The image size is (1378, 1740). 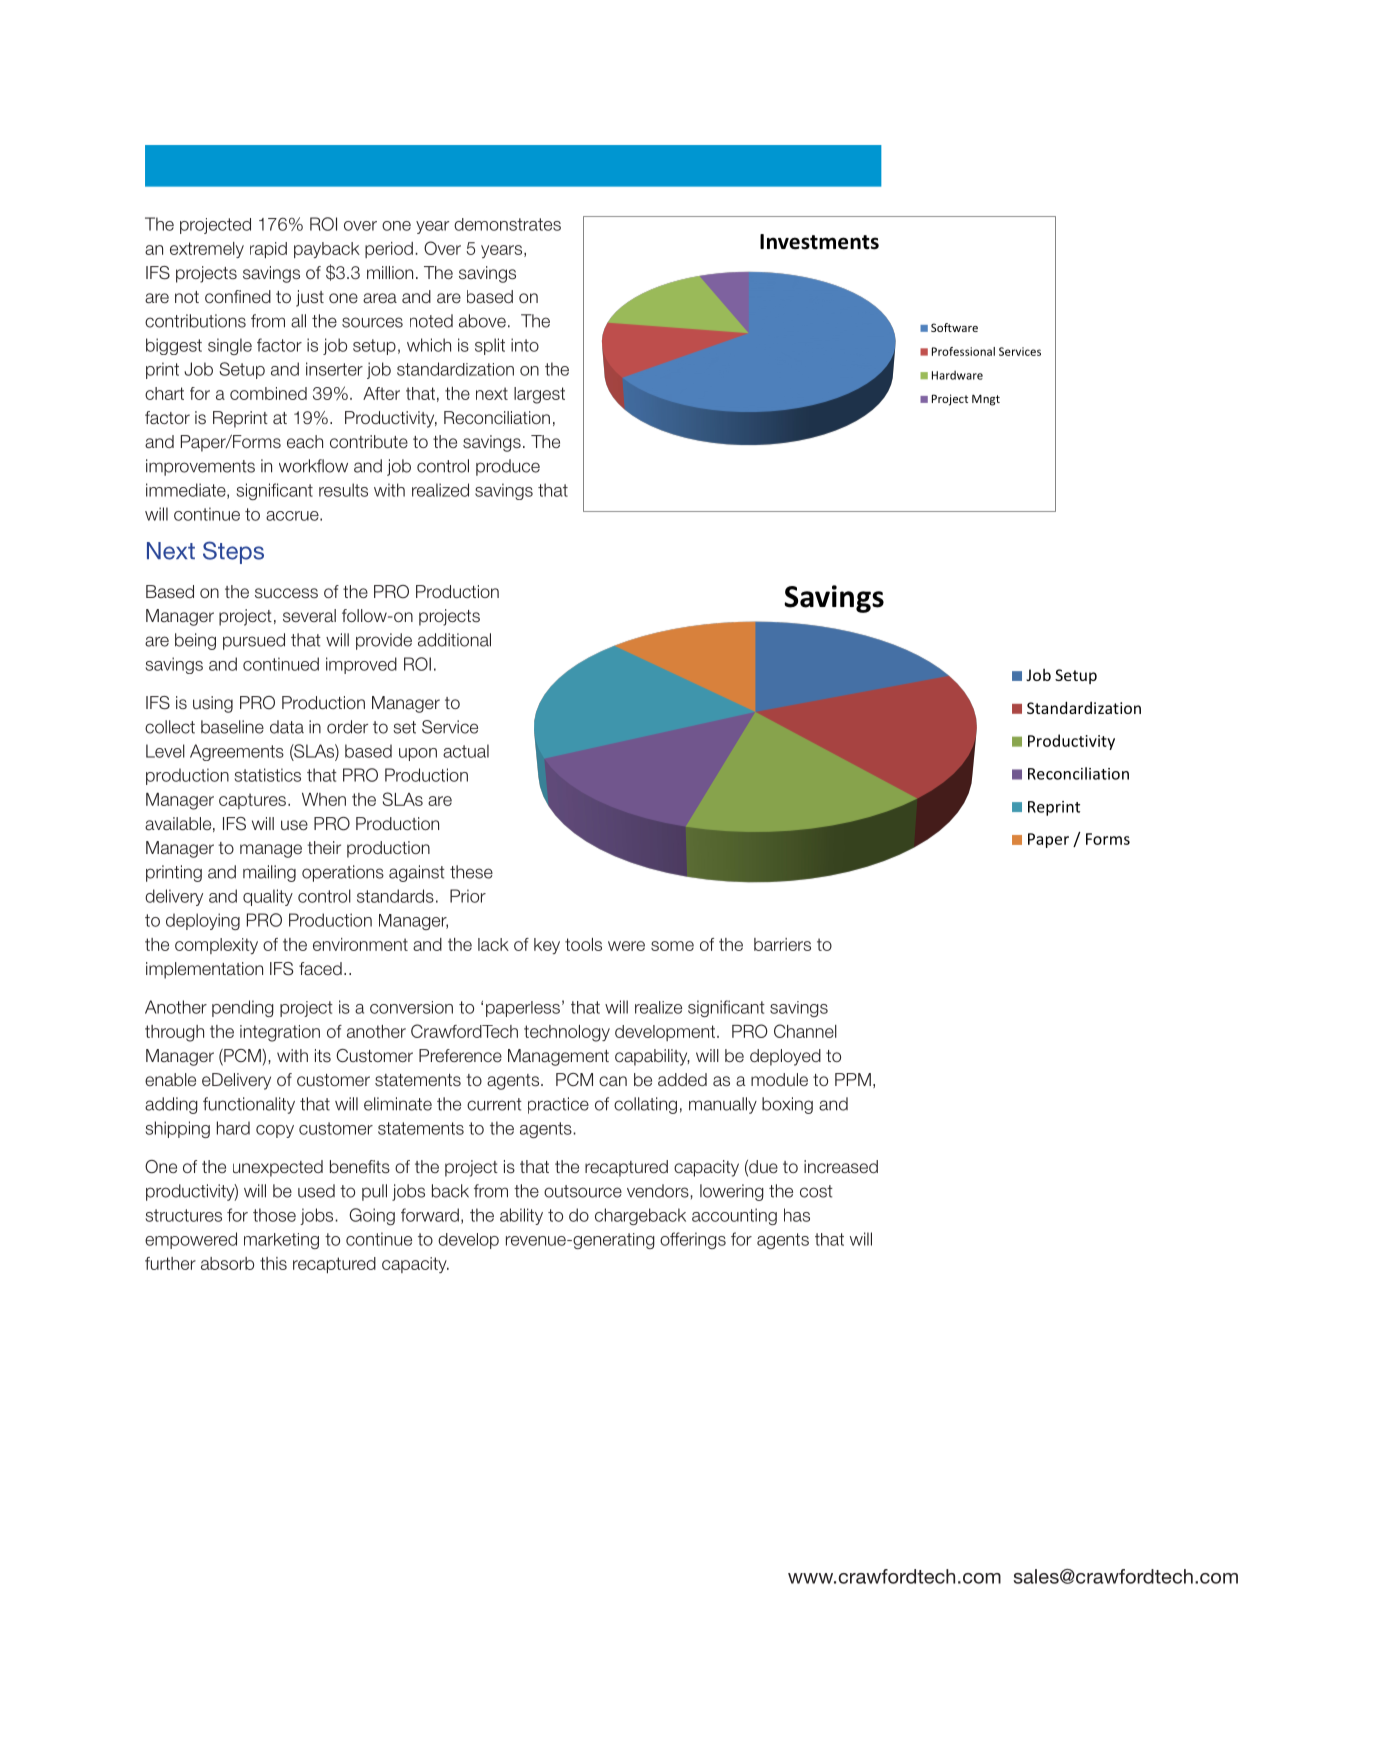 I want to click on rapid, so click(x=268, y=250).
